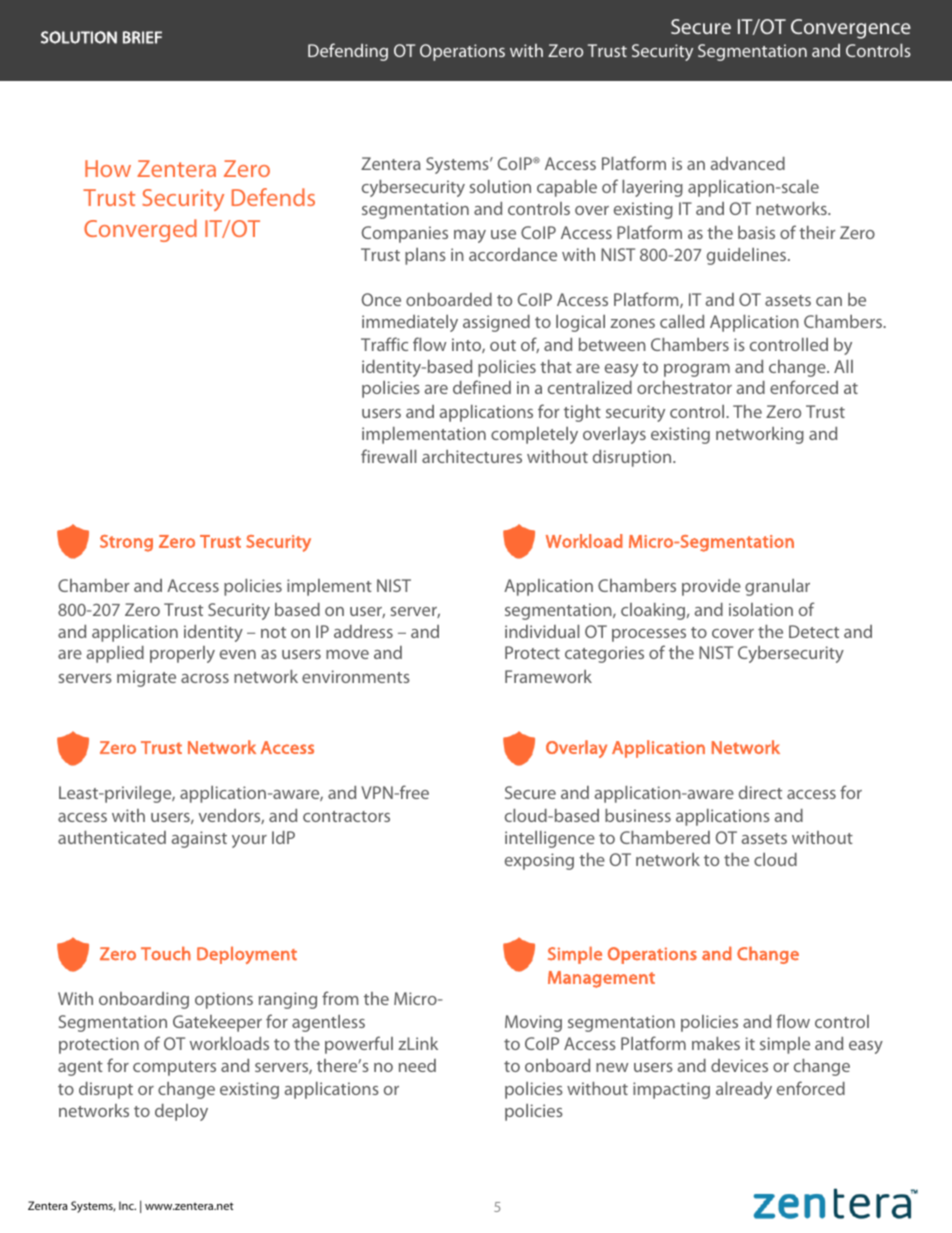  I want to click on Defending, so click(348, 52).
